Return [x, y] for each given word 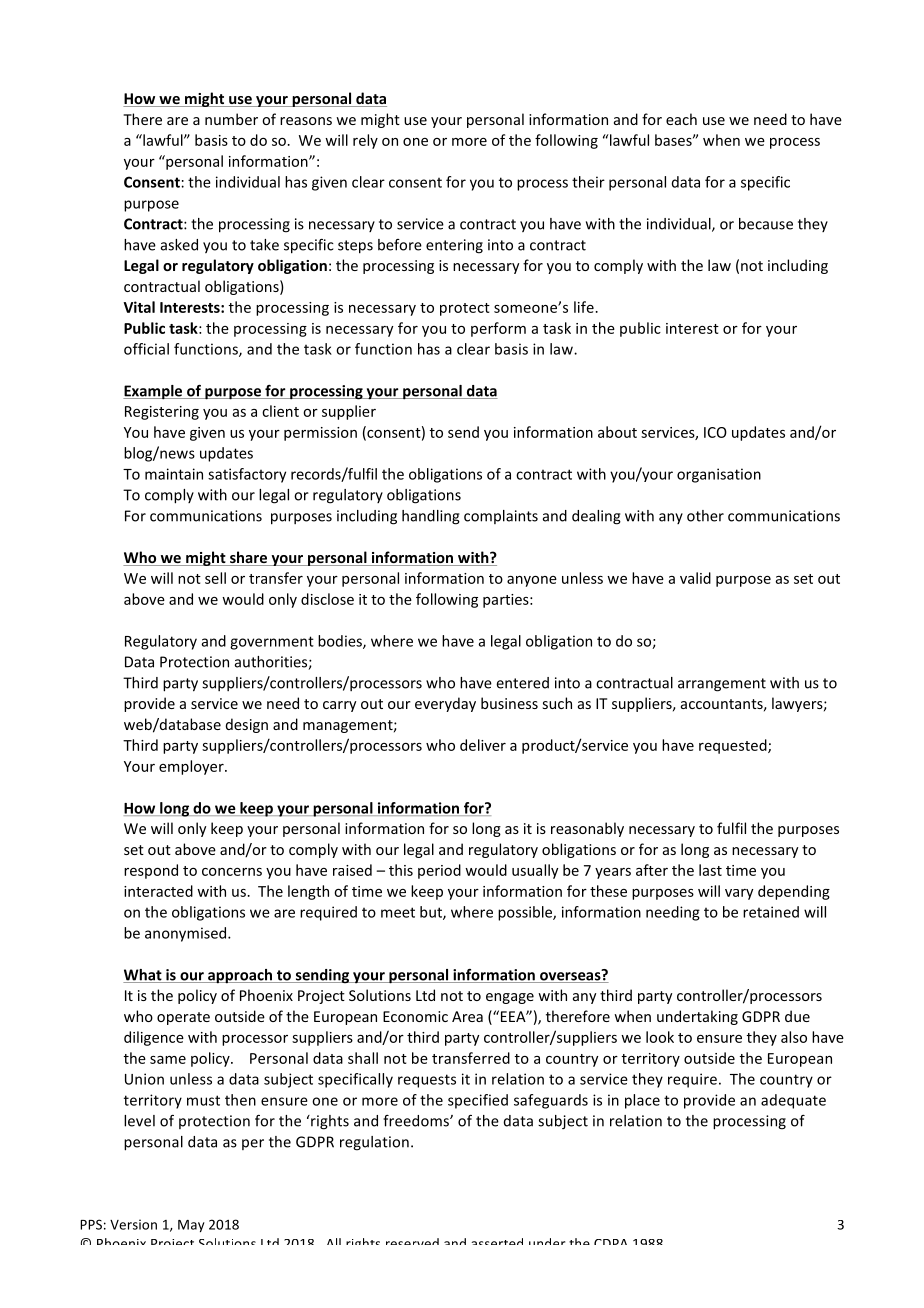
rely [365, 141]
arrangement [722, 685]
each [681, 119]
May [191, 1226]
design [247, 725]
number [231, 119]
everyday [445, 704]
